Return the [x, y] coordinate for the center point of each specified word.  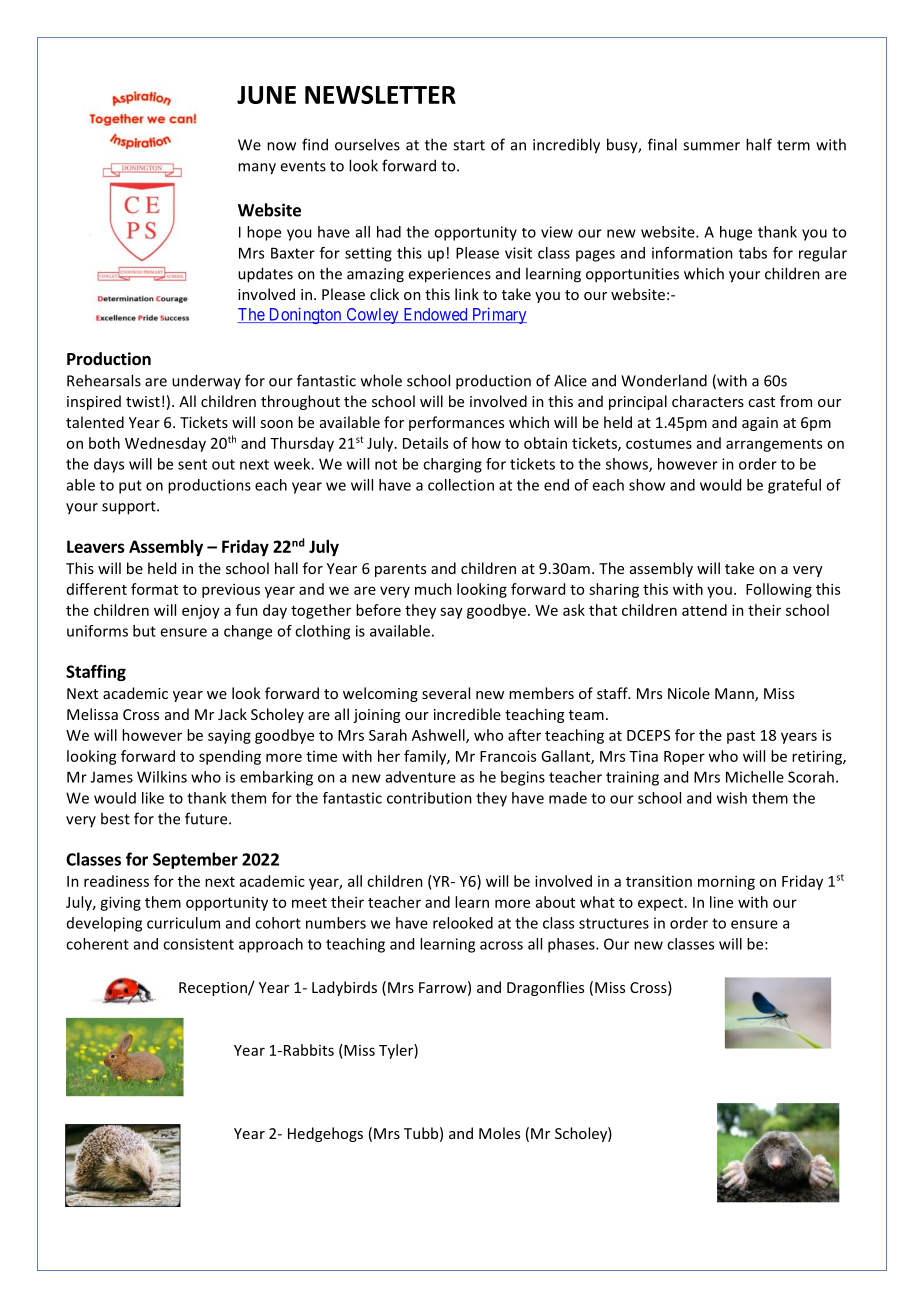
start [469, 145]
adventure [421, 777]
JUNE [266, 95]
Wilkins [162, 777]
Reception [214, 989]
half [759, 144]
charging [452, 465]
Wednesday [165, 444]
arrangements [774, 445]
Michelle [755, 777]
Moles [499, 1133]
